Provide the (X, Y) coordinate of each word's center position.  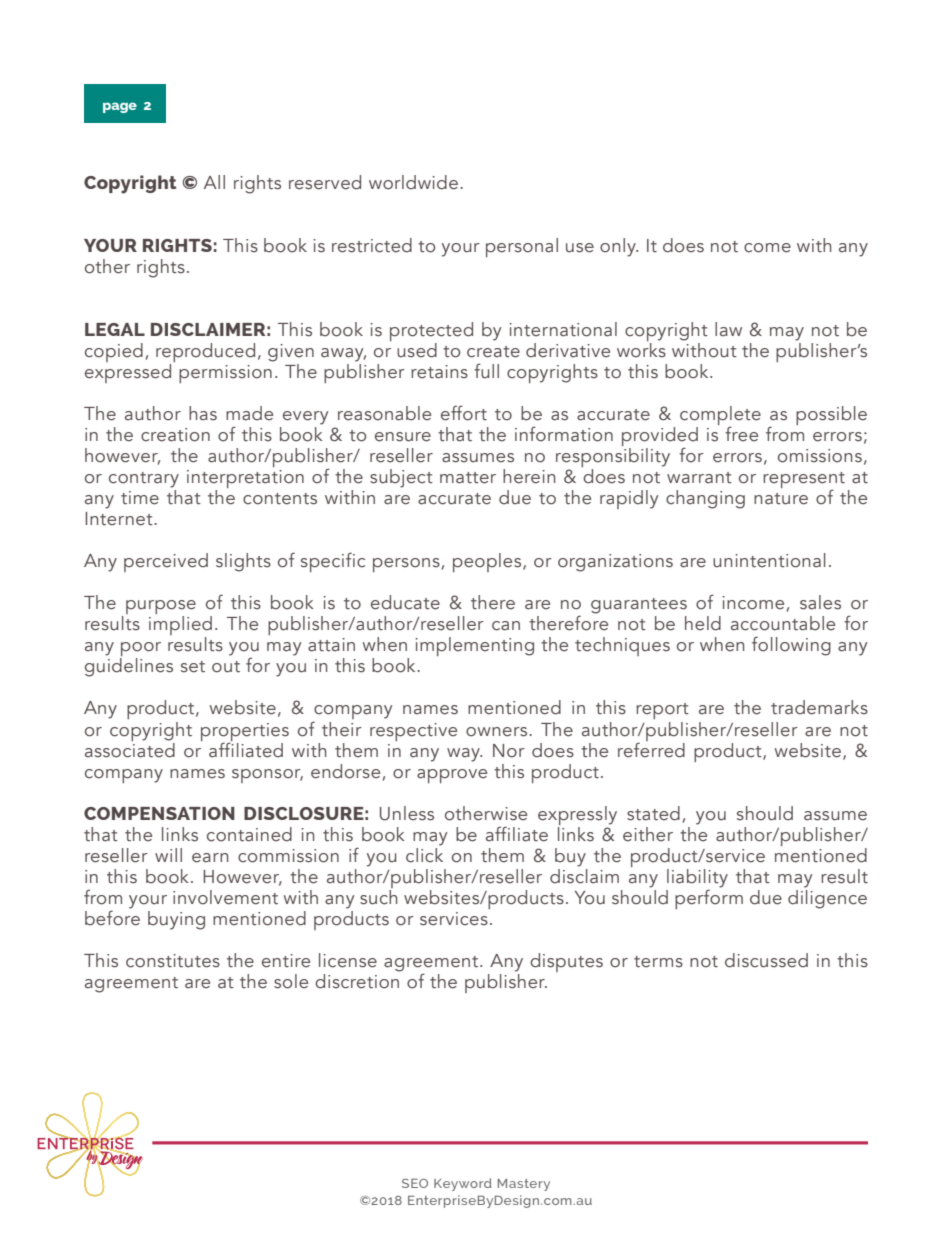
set (193, 667)
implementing (474, 646)
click (424, 854)
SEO (415, 1183)
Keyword (463, 1184)
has (203, 413)
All (214, 182)
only (619, 247)
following (791, 646)
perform (709, 898)
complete (720, 417)
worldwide (413, 182)
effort (464, 413)
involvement (225, 897)
